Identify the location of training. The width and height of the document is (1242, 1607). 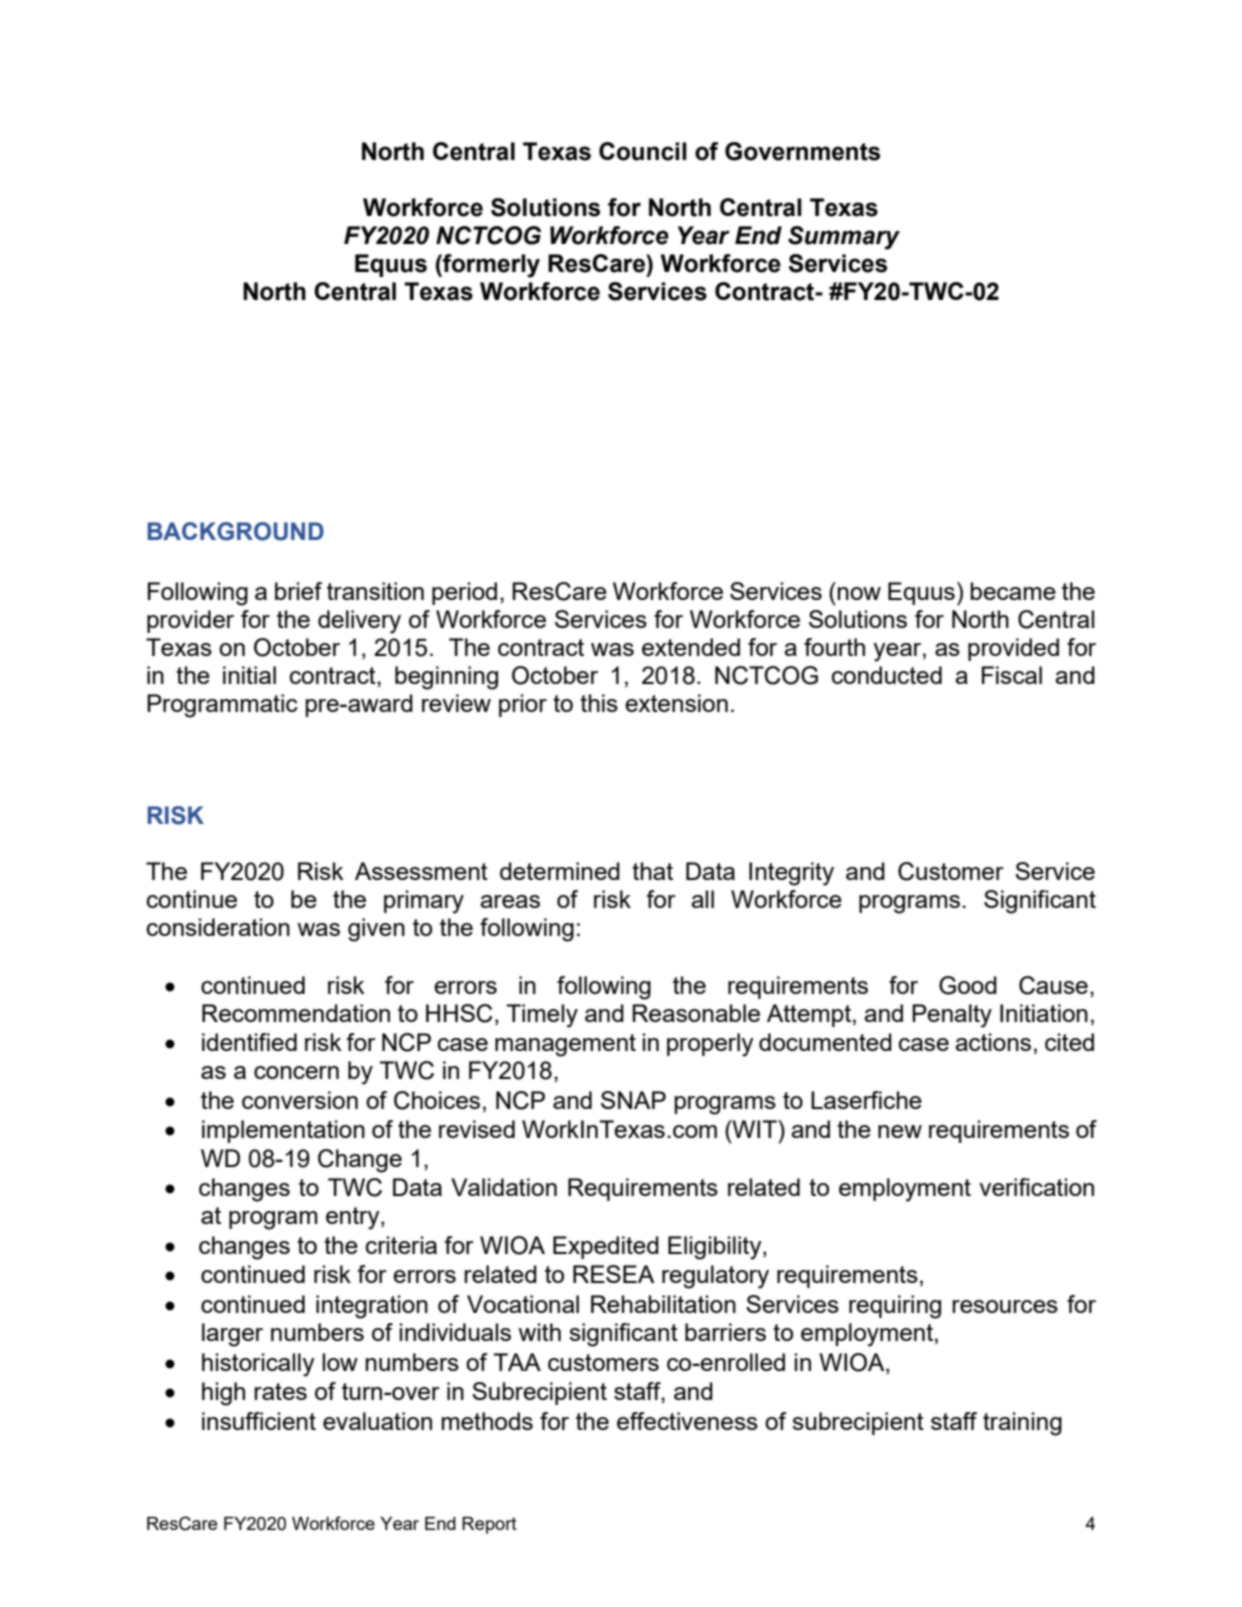
(1022, 1424).
